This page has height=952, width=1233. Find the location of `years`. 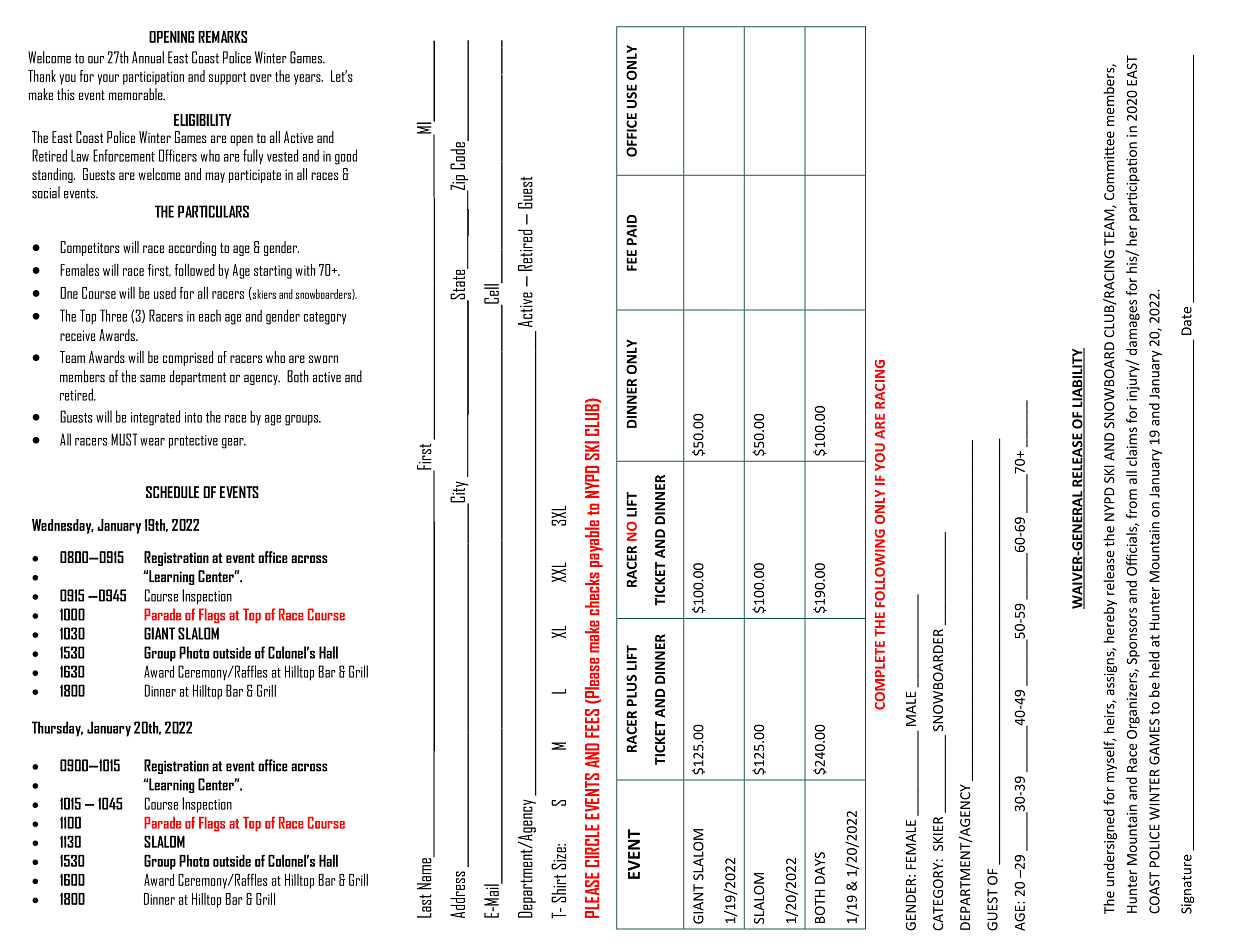

years is located at coordinates (308, 79).
